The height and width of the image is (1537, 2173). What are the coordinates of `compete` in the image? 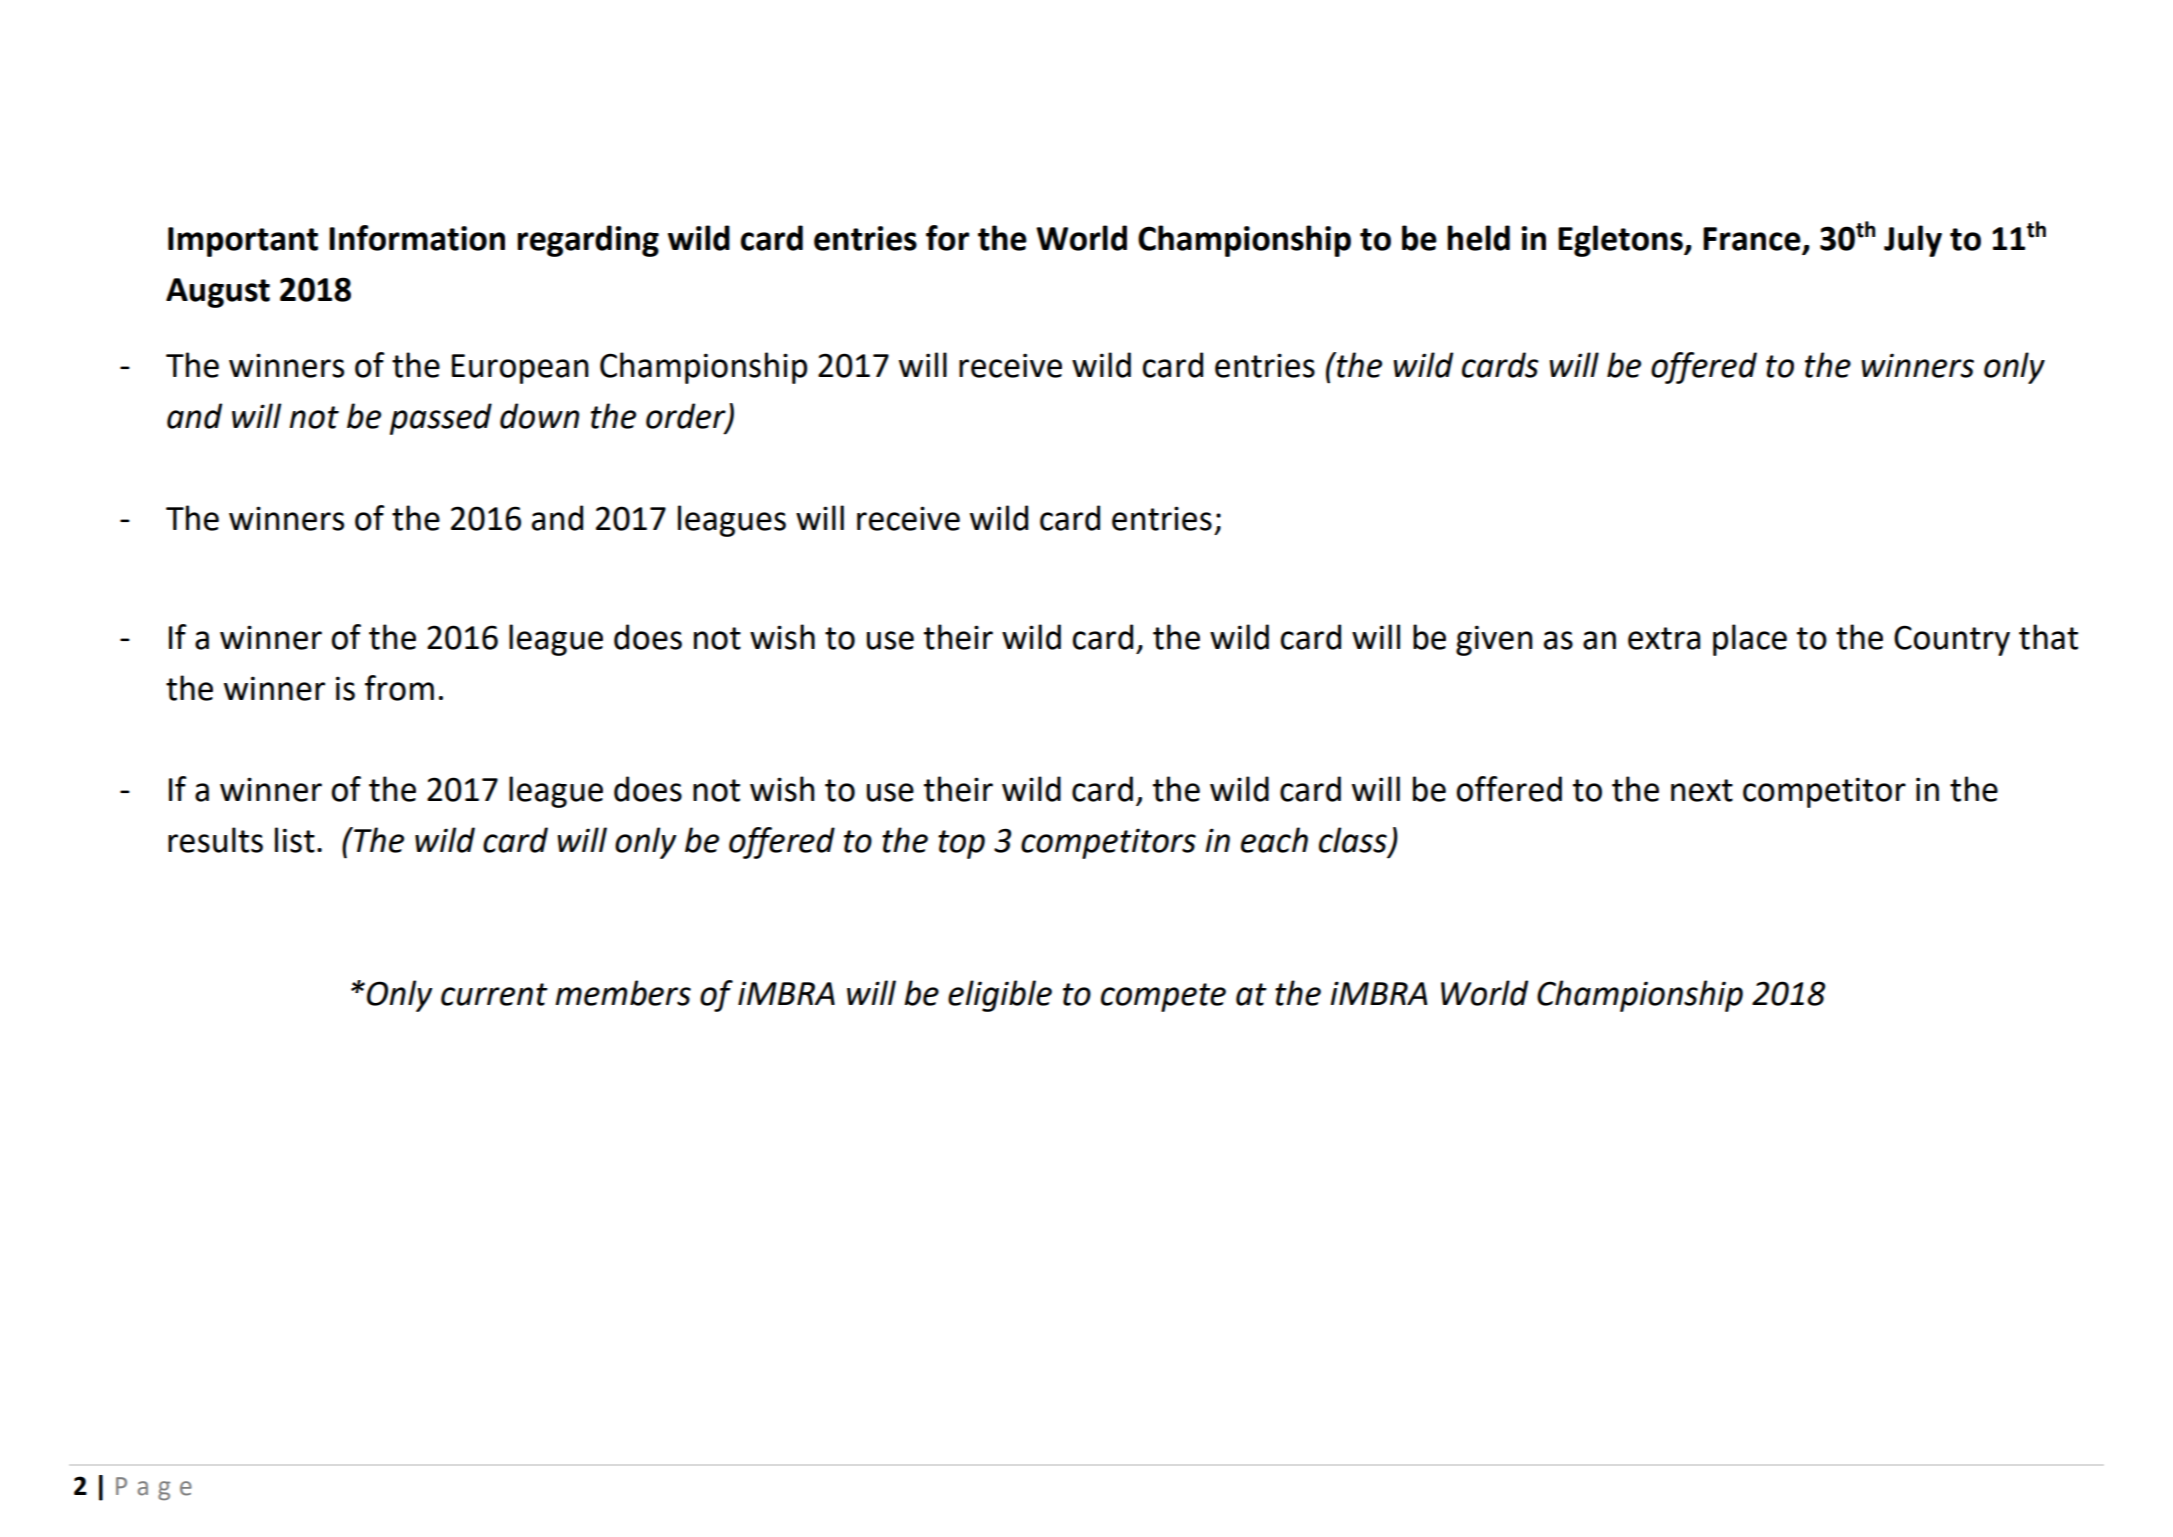 It's located at (1163, 997).
